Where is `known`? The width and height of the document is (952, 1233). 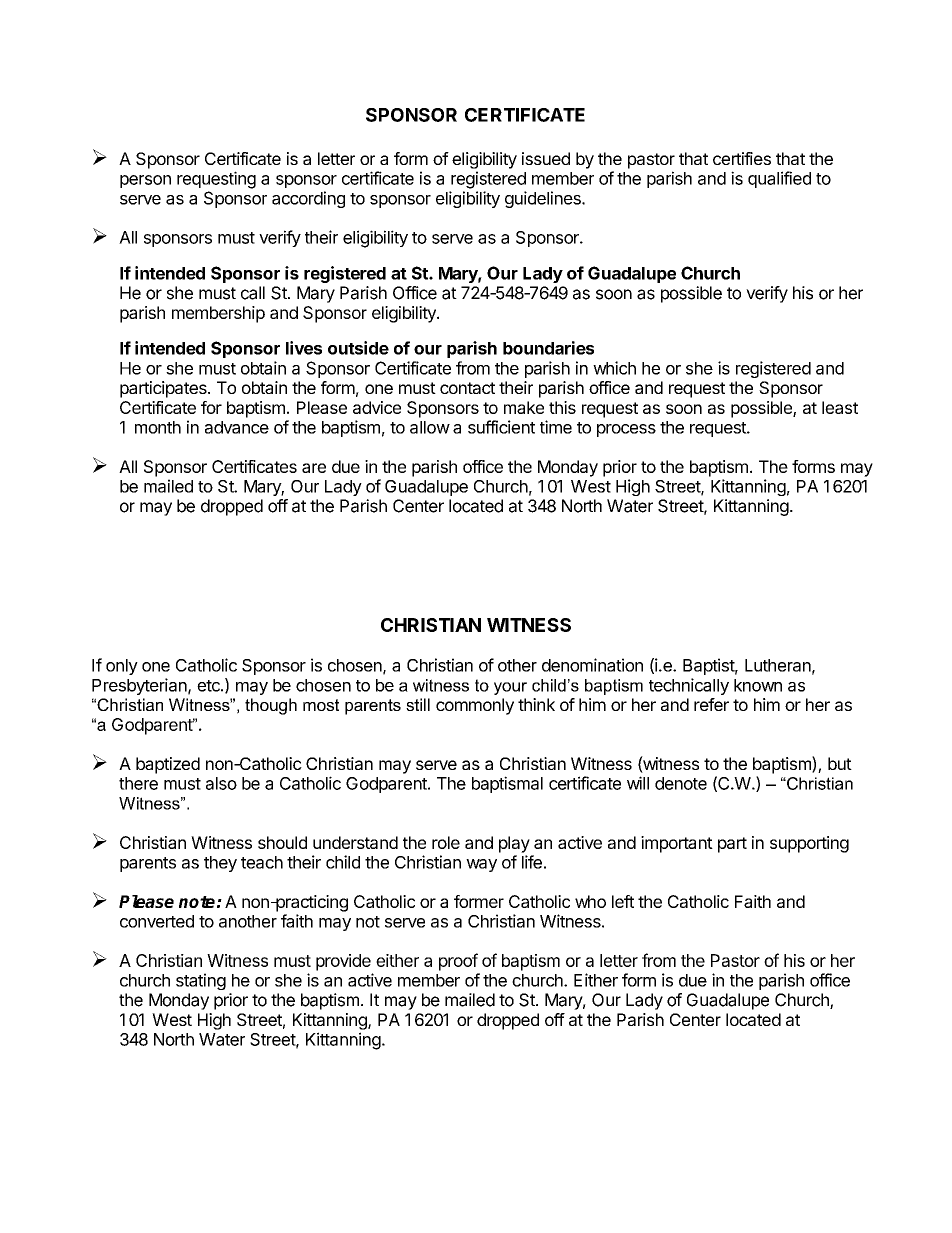
known is located at coordinates (758, 685).
